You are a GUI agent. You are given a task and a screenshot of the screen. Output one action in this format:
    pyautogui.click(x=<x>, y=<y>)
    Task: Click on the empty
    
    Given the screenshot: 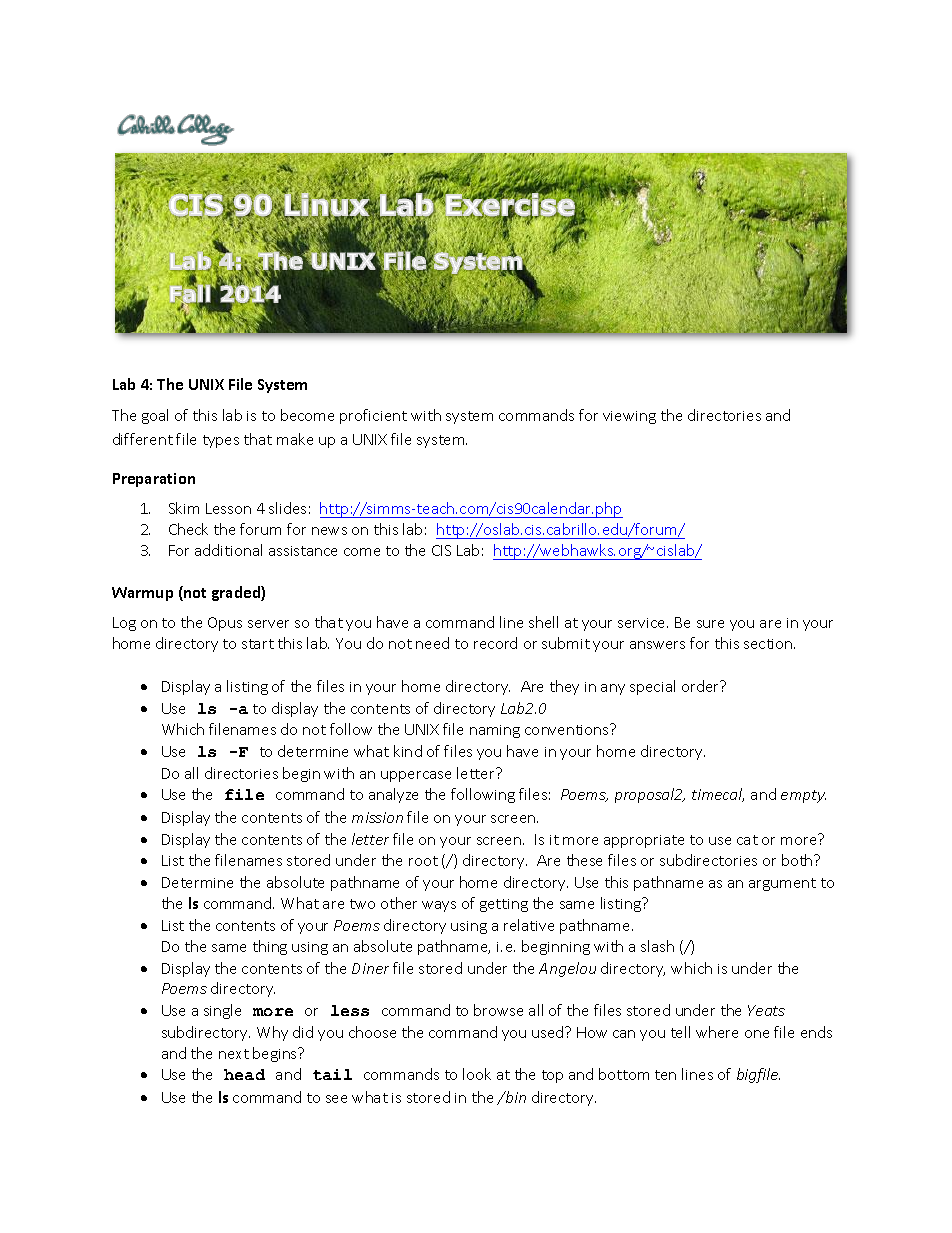 What is the action you would take?
    pyautogui.click(x=803, y=796)
